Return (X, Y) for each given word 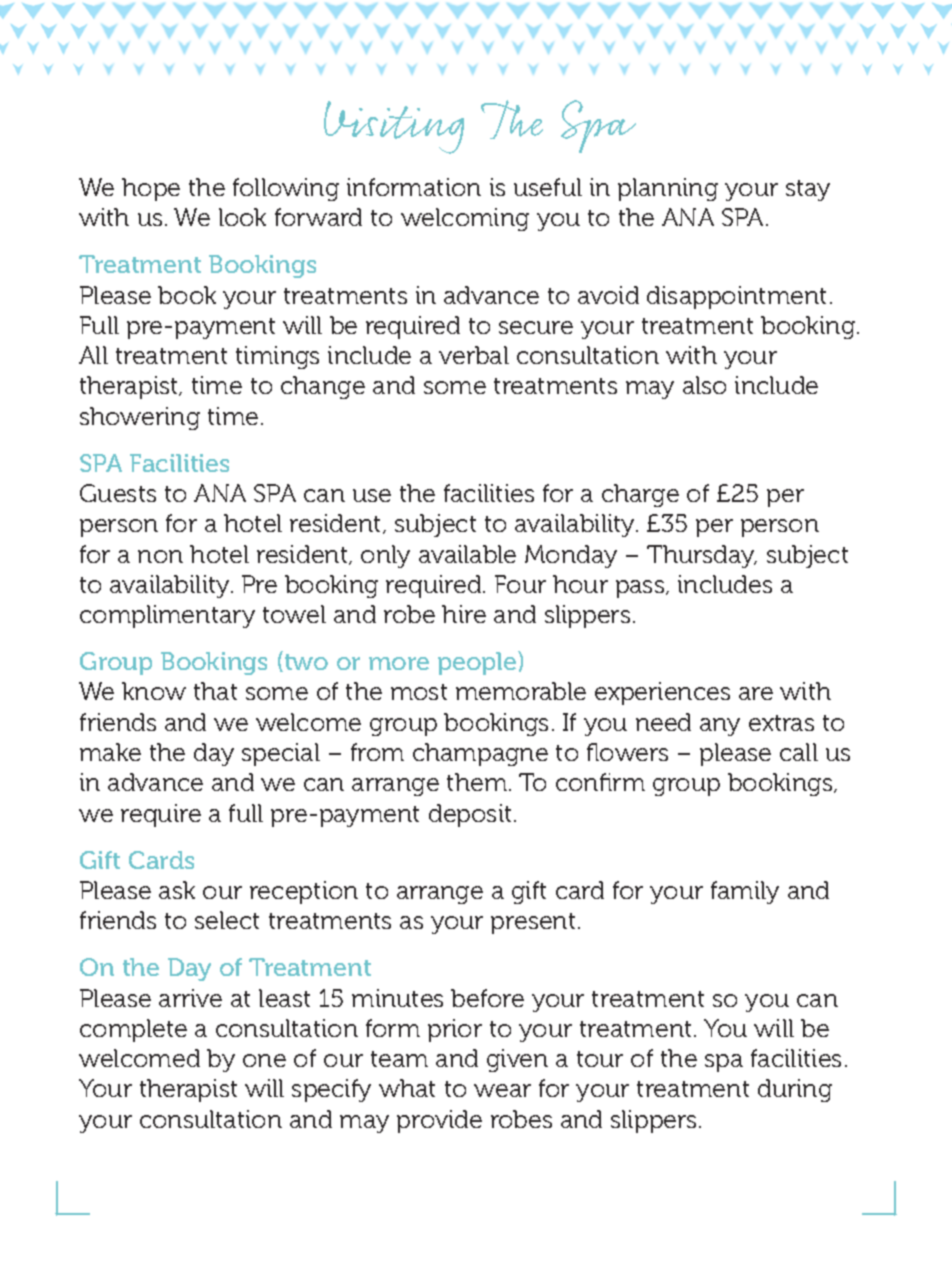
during (795, 1090)
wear (502, 1090)
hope (151, 189)
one (264, 1060)
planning (668, 189)
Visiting (394, 127)
